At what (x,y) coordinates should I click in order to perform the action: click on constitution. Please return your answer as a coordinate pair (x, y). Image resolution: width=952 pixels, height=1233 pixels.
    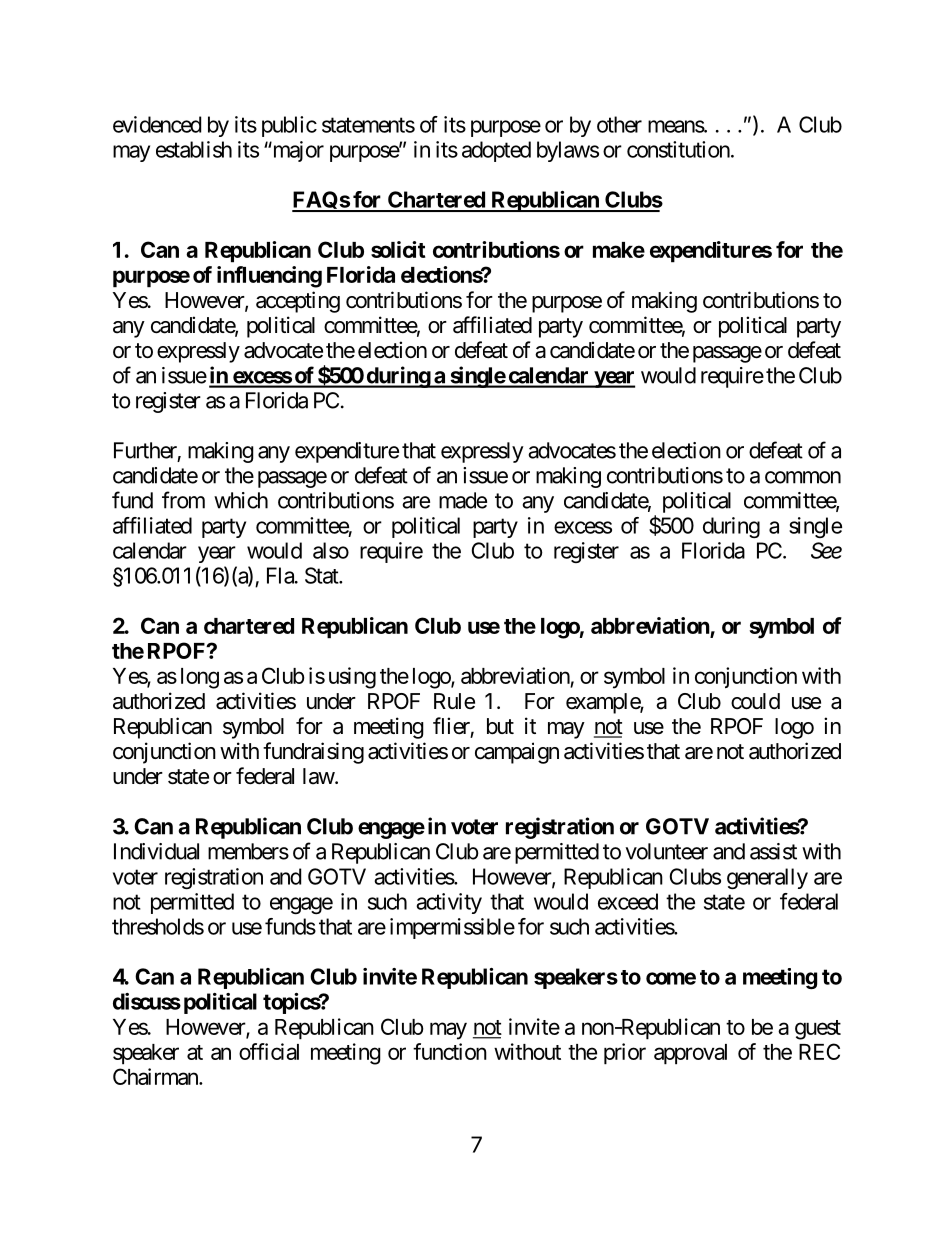
    Looking at the image, I should click on (678, 149).
